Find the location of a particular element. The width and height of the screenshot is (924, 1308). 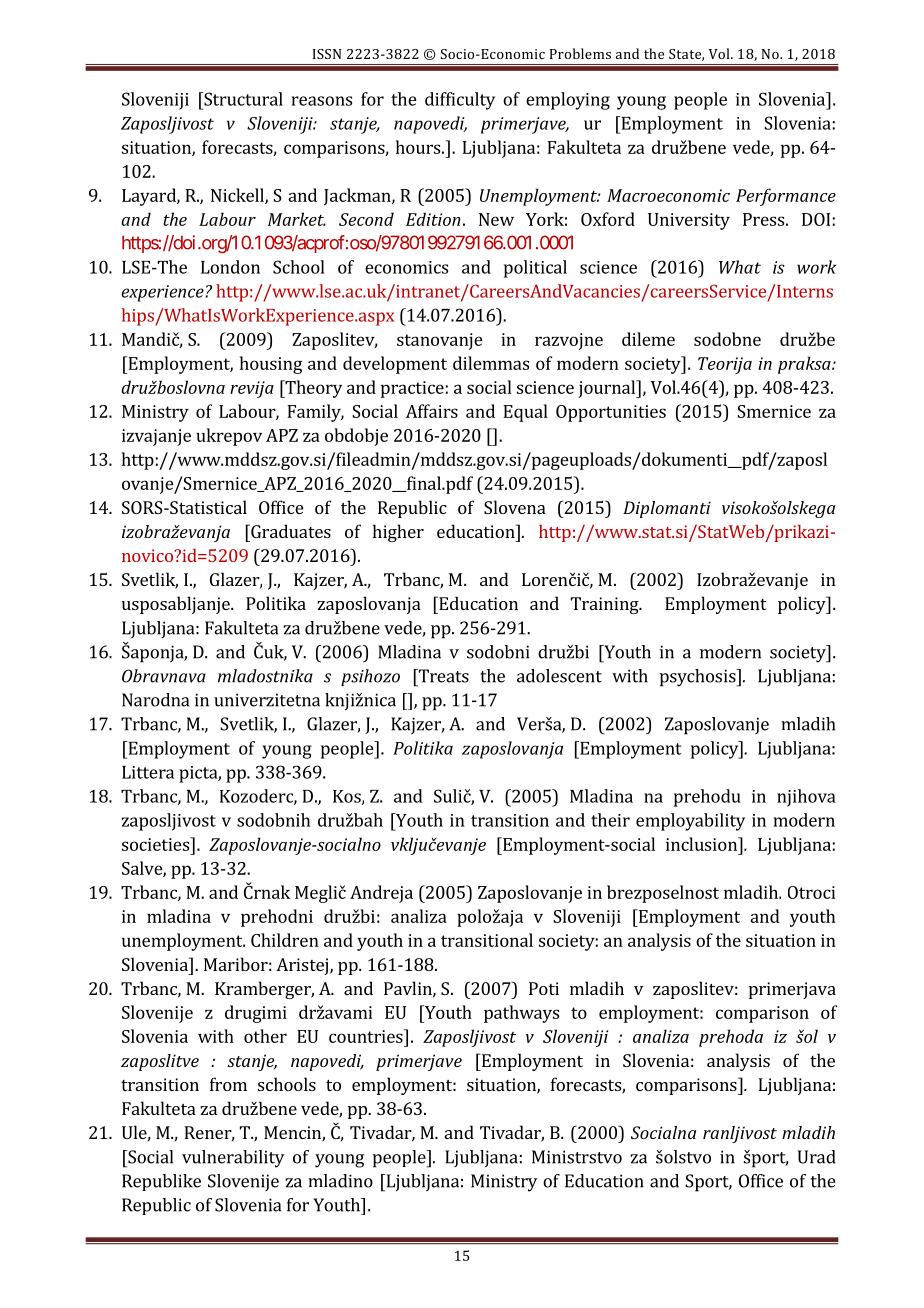

Structural is located at coordinates (242, 99).
